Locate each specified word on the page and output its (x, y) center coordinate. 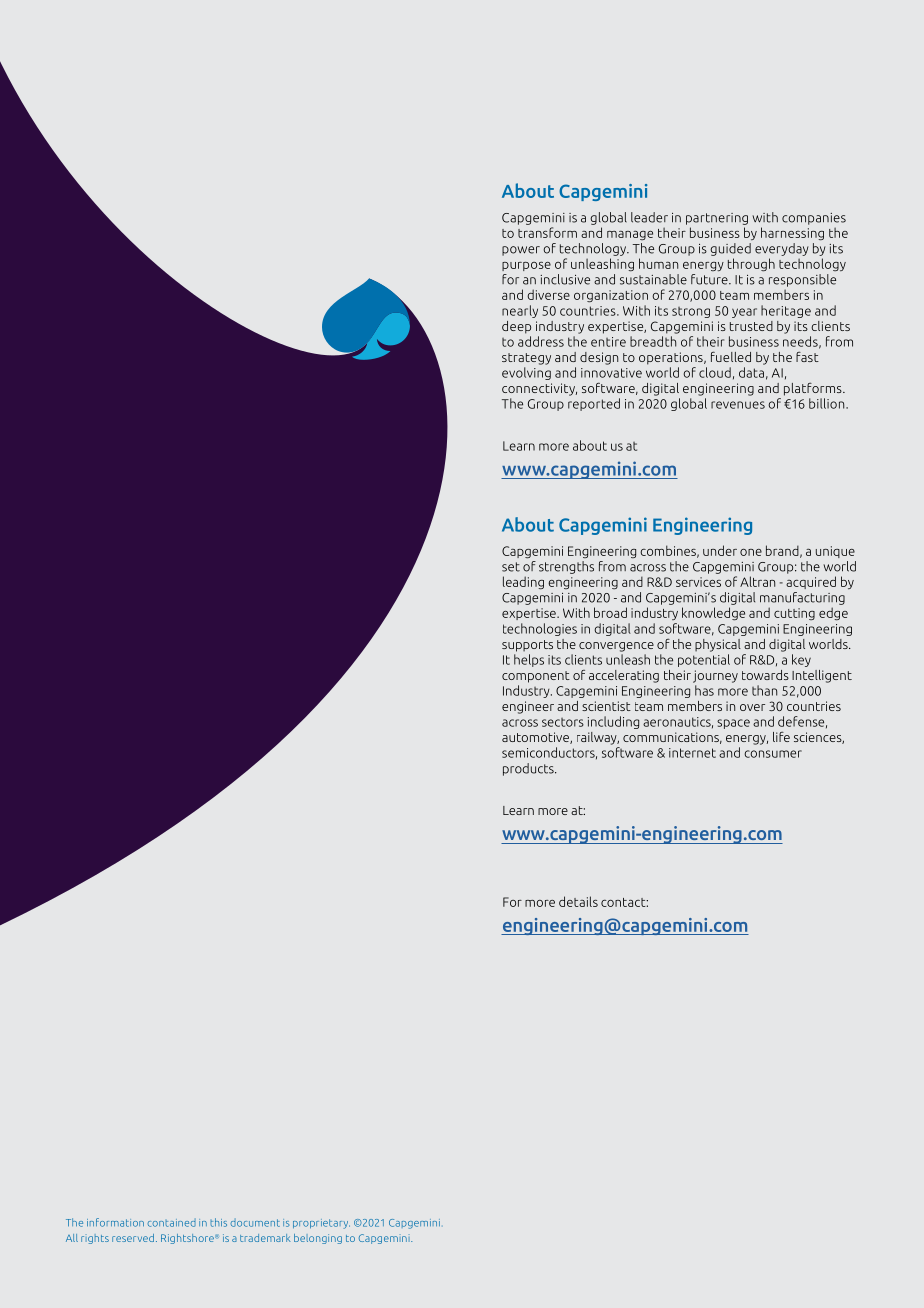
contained (171, 1223)
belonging (318, 1239)
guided (730, 249)
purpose (526, 266)
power (521, 251)
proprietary (321, 1224)
